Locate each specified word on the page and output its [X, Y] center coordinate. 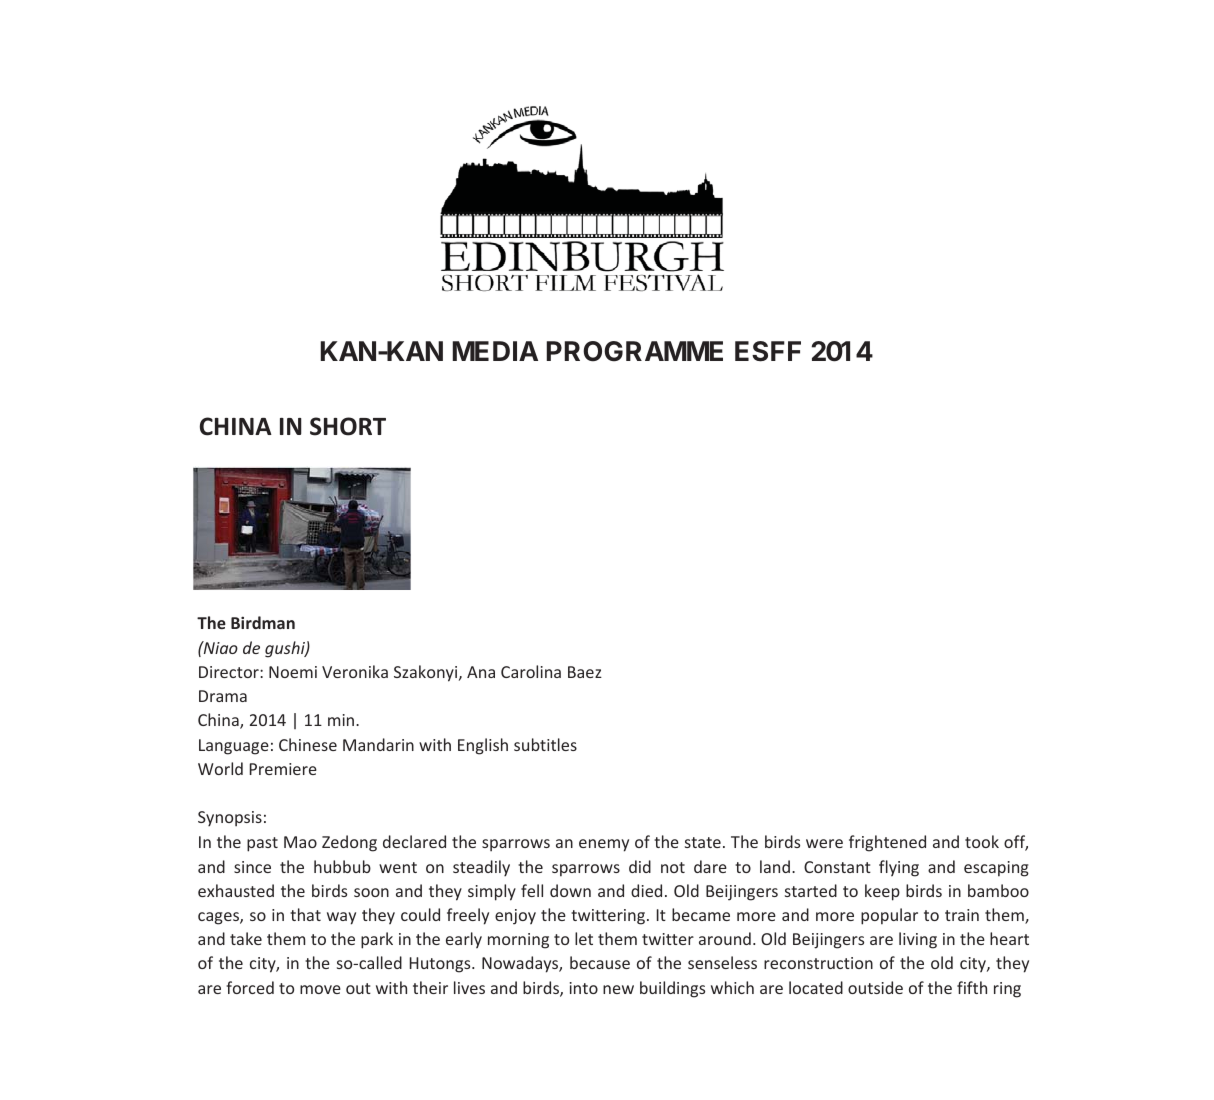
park [377, 940]
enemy [604, 845]
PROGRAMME [635, 351]
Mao [300, 842]
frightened [887, 843]
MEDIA [495, 351]
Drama [223, 696]
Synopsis [230, 819]
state [703, 842]
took [982, 841]
